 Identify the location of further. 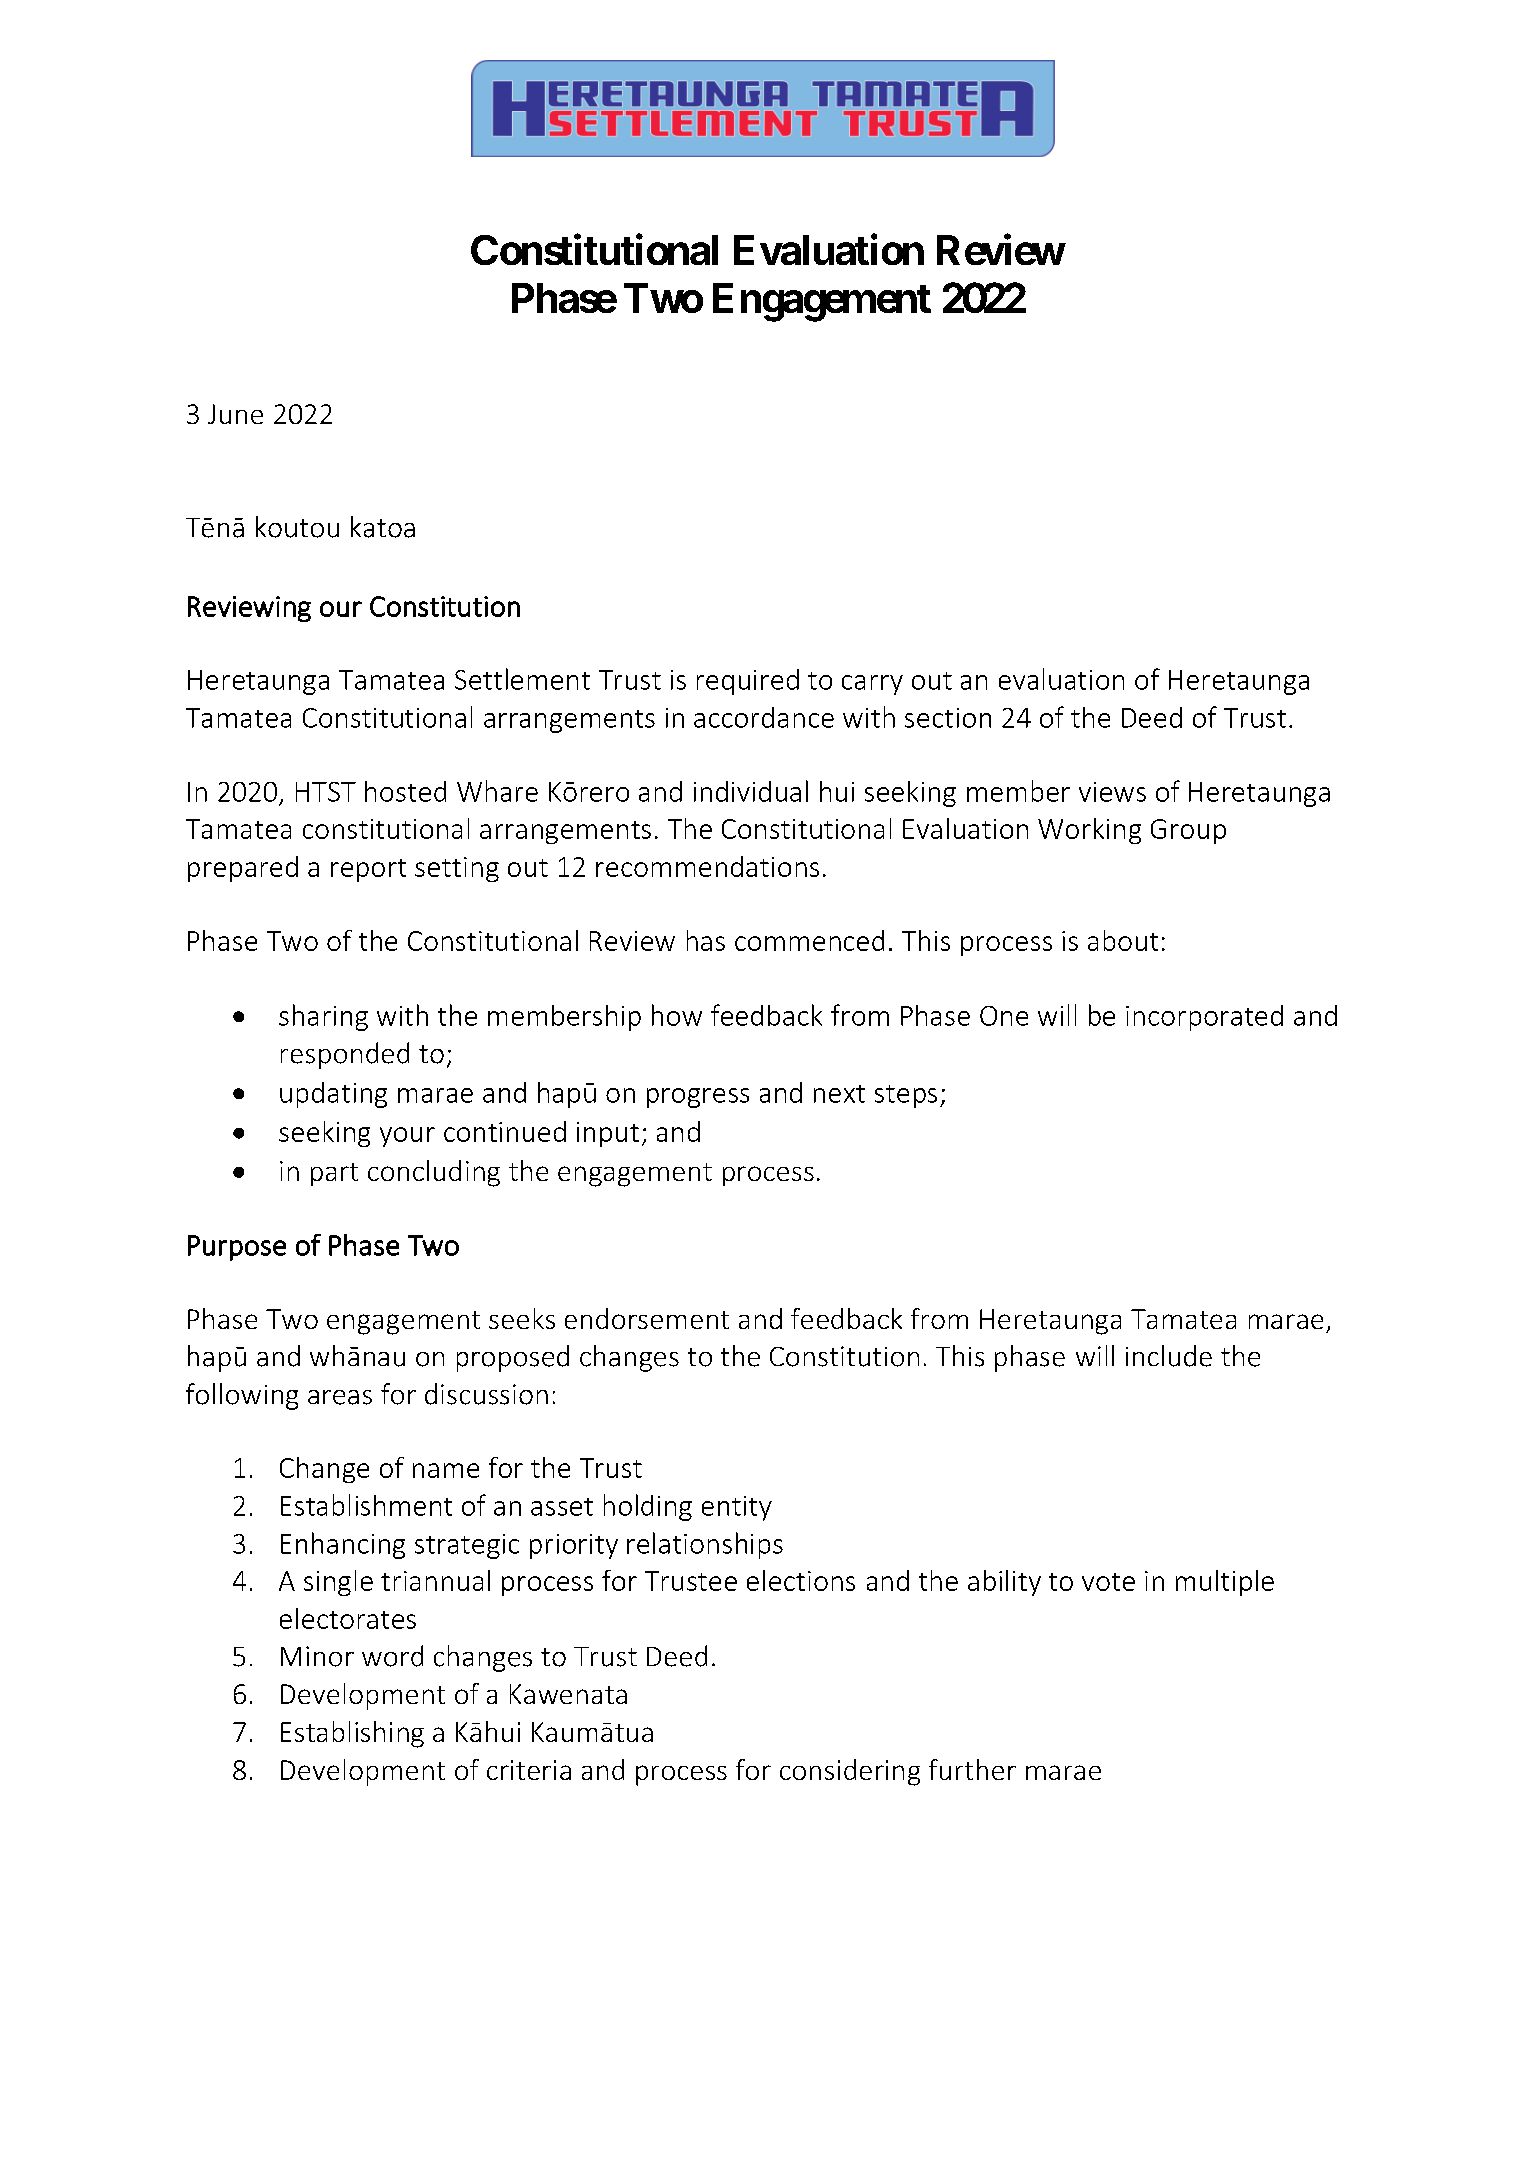
(972, 1769).
